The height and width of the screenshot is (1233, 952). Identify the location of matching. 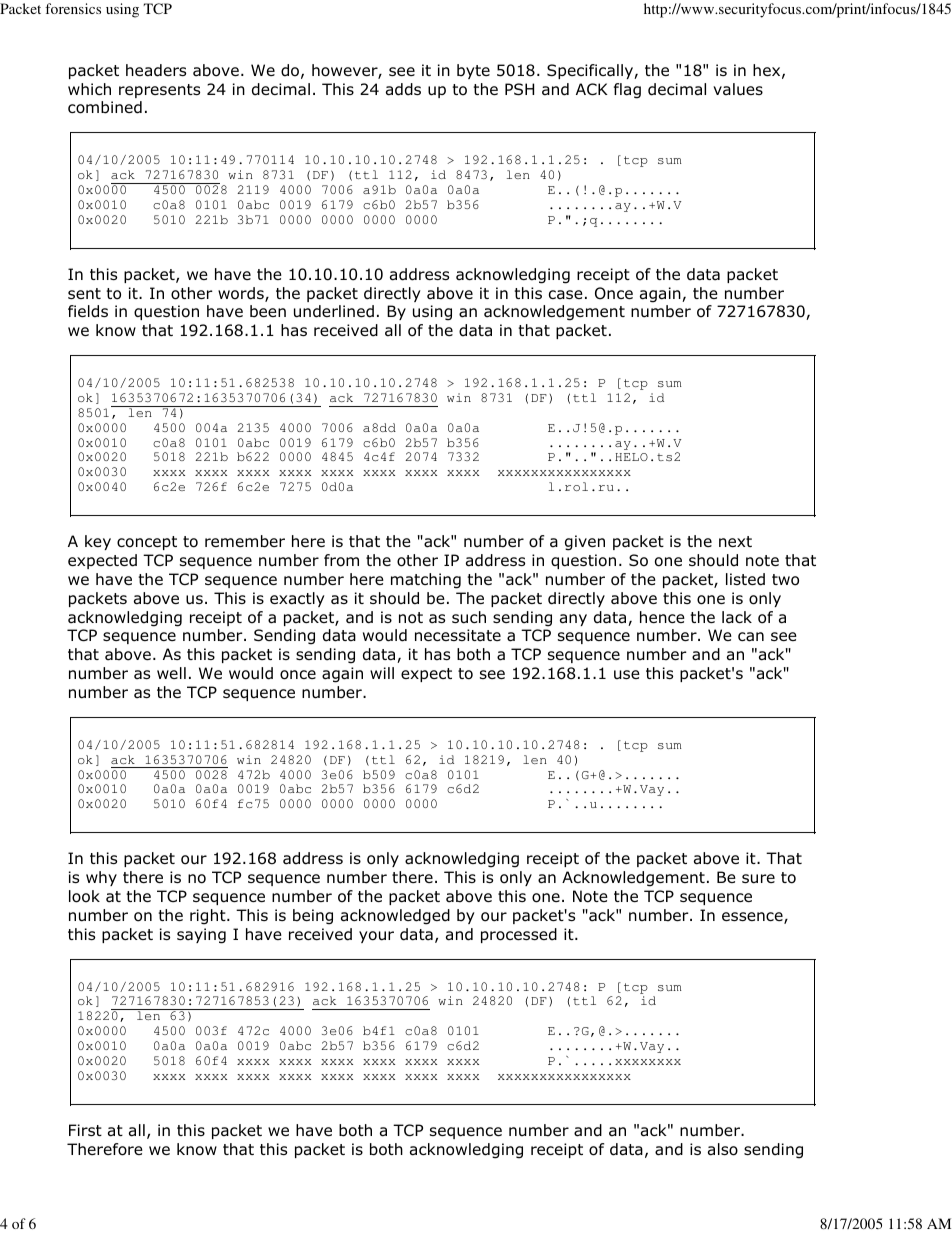
(426, 581).
